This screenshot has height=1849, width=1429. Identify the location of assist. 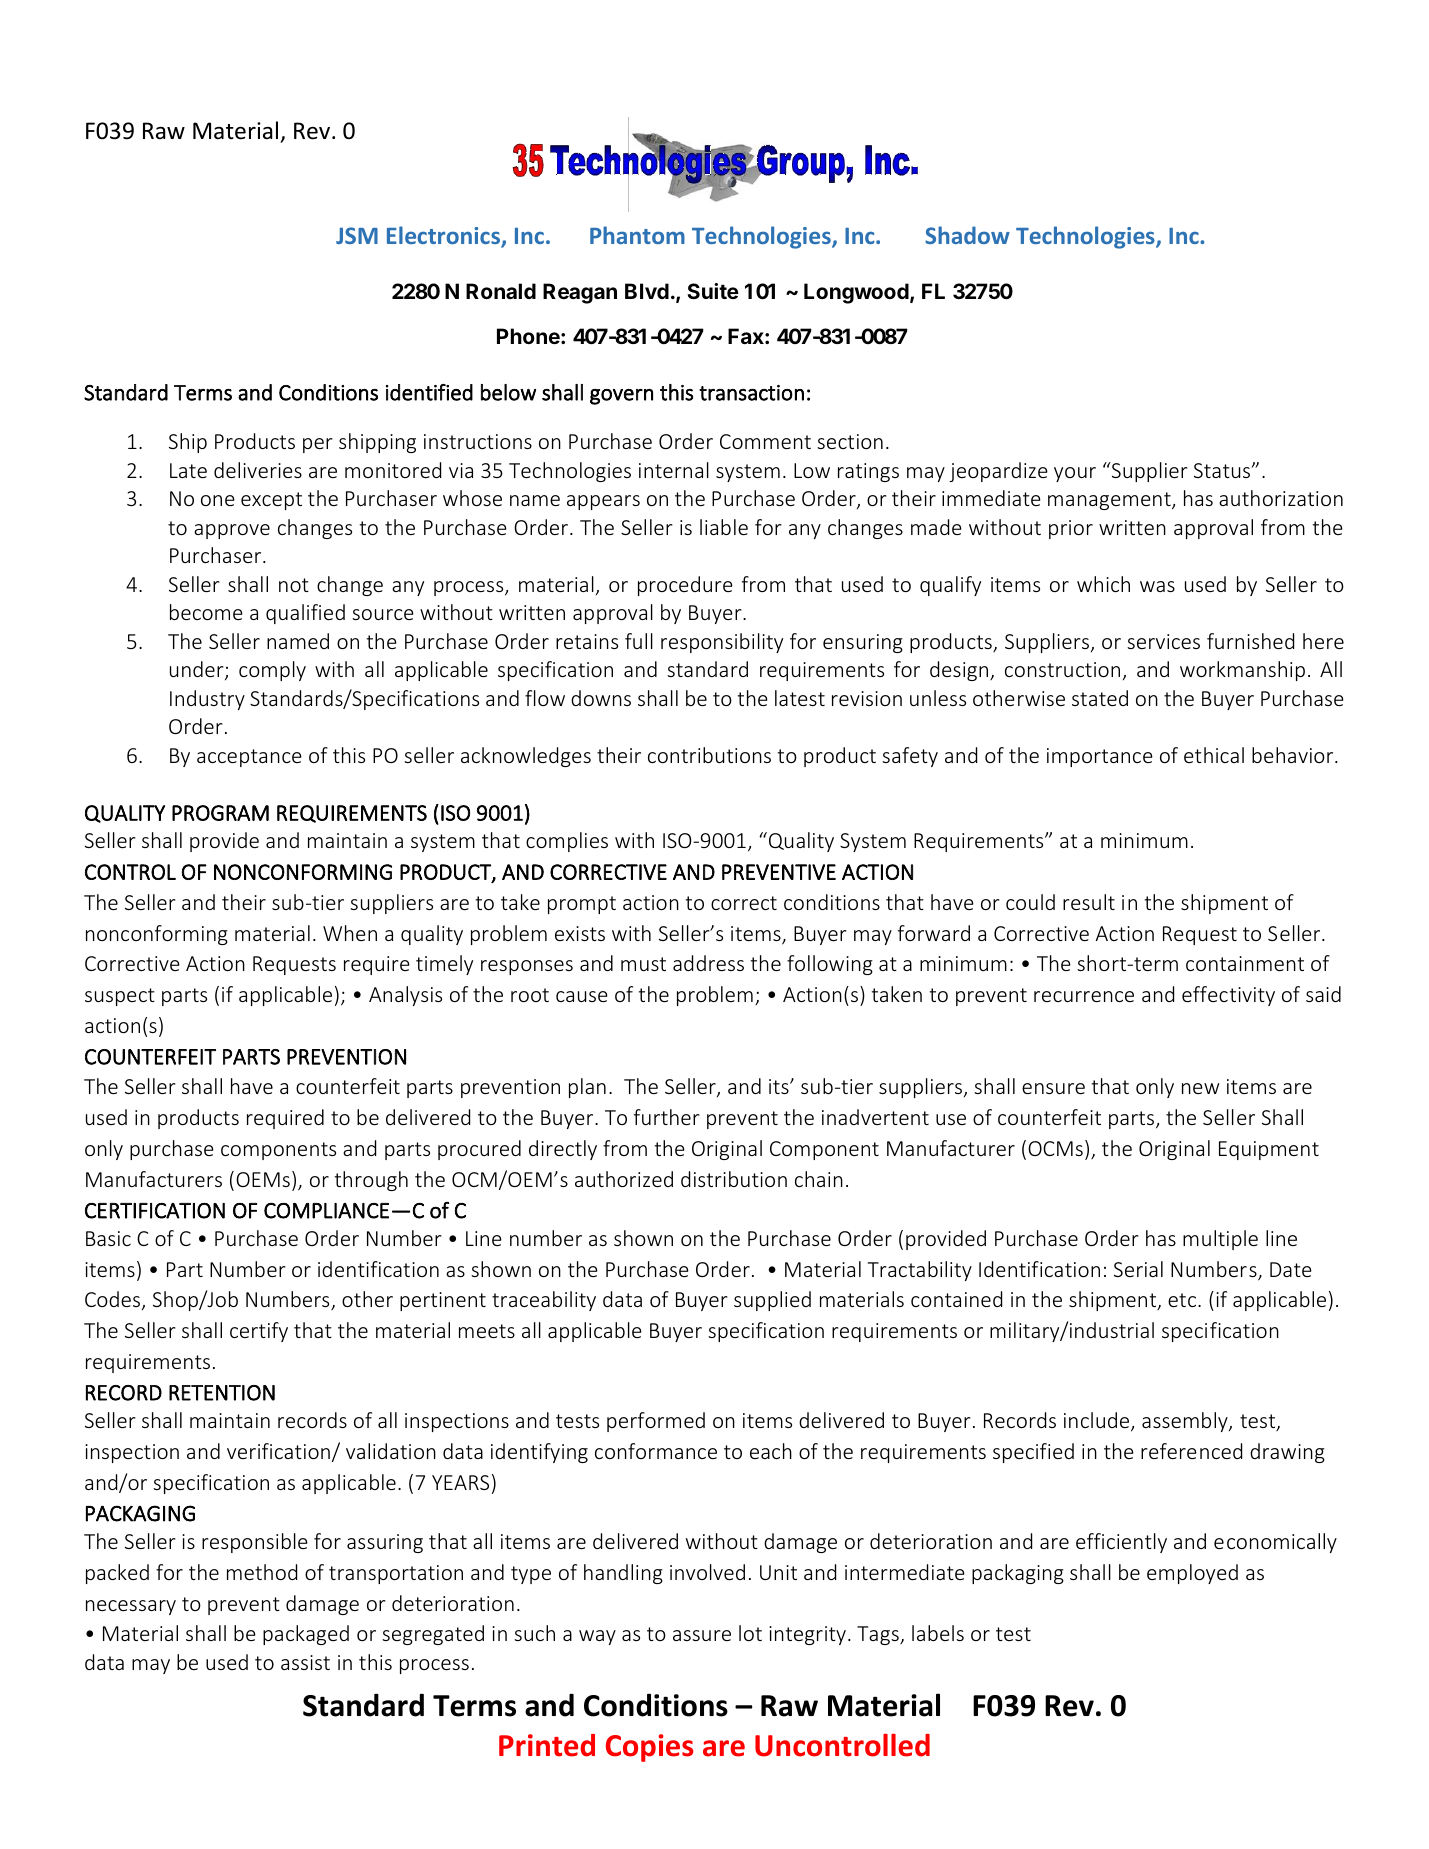
(305, 1662).
